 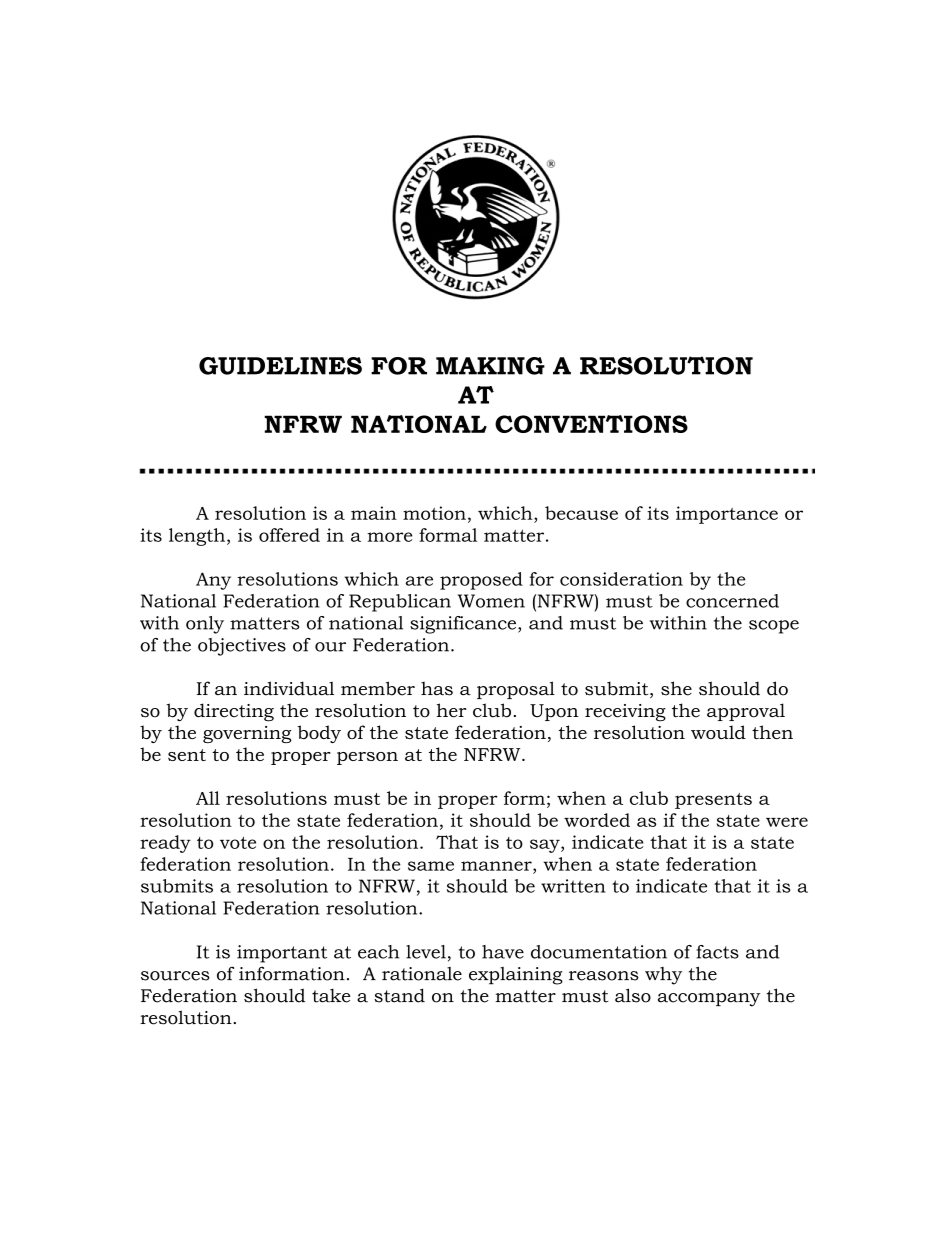 What do you see at coordinates (208, 798) in the image?
I see `All` at bounding box center [208, 798].
